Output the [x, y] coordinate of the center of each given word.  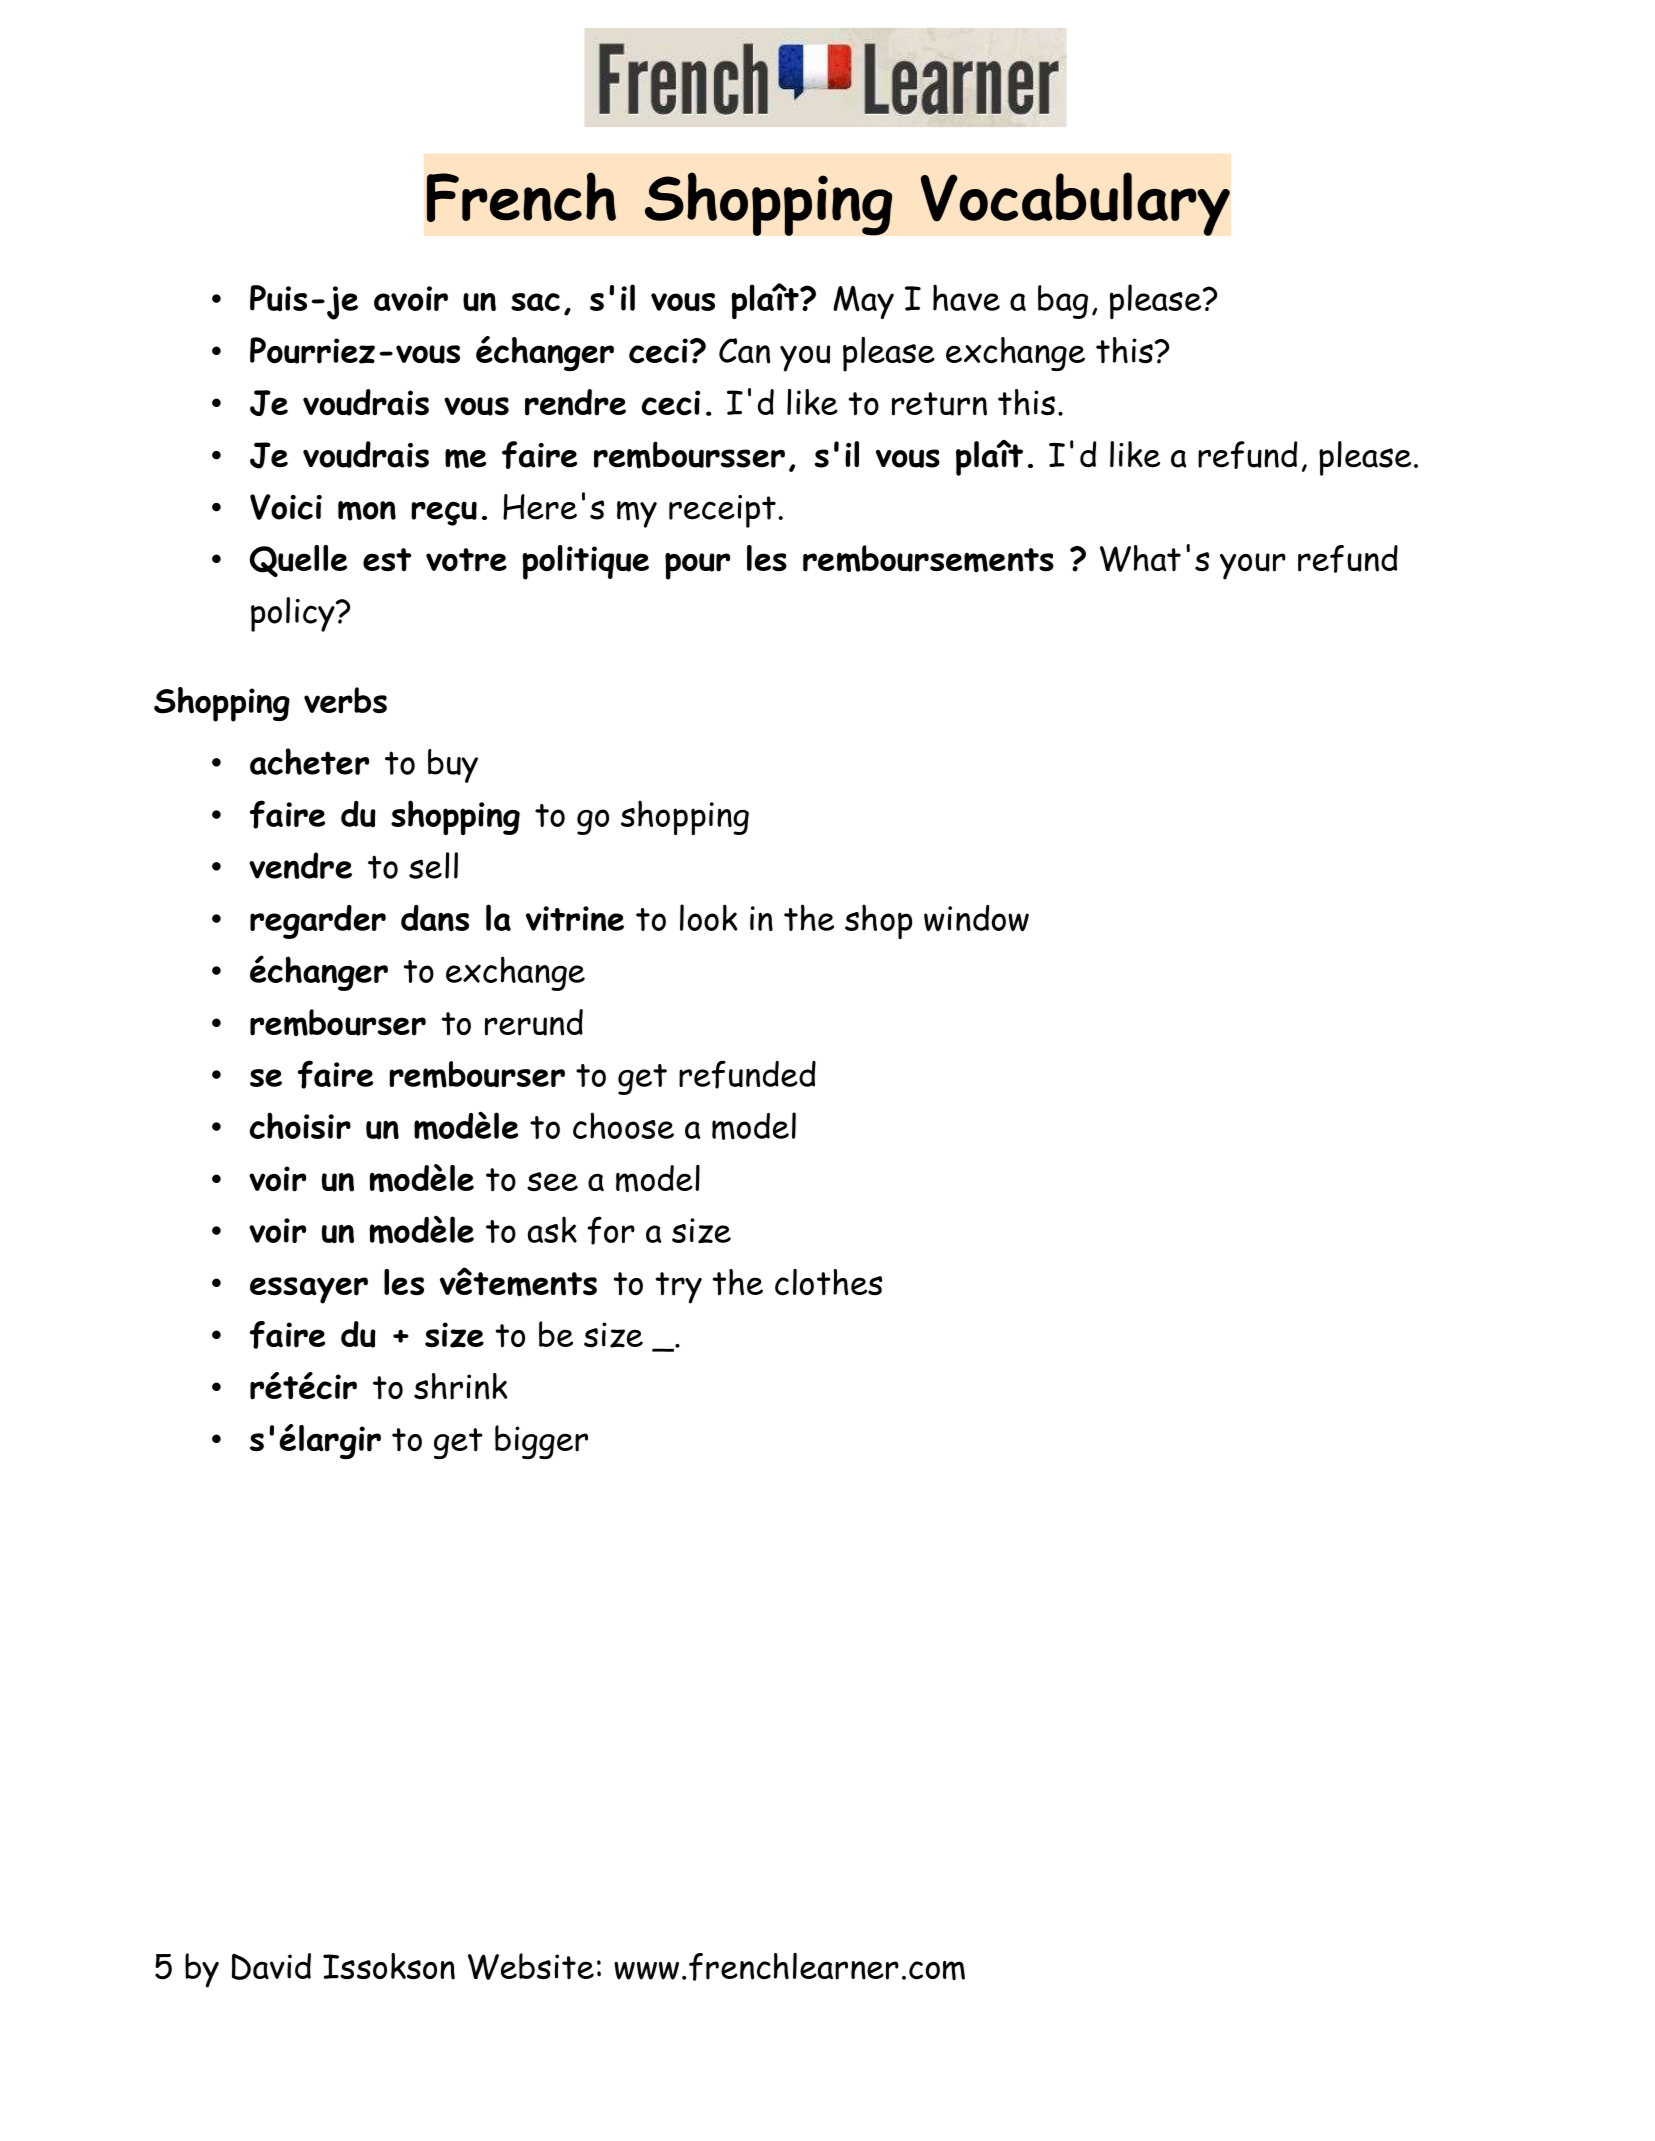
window [976, 918]
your [1253, 566]
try [679, 1288]
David [271, 1966]
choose [623, 1125]
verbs [345, 700]
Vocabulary [1075, 204]
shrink [461, 1386]
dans [435, 918]
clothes [828, 1282]
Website [531, 1966]
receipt [722, 511]
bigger [541, 1442]
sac [535, 302]
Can [744, 351]
